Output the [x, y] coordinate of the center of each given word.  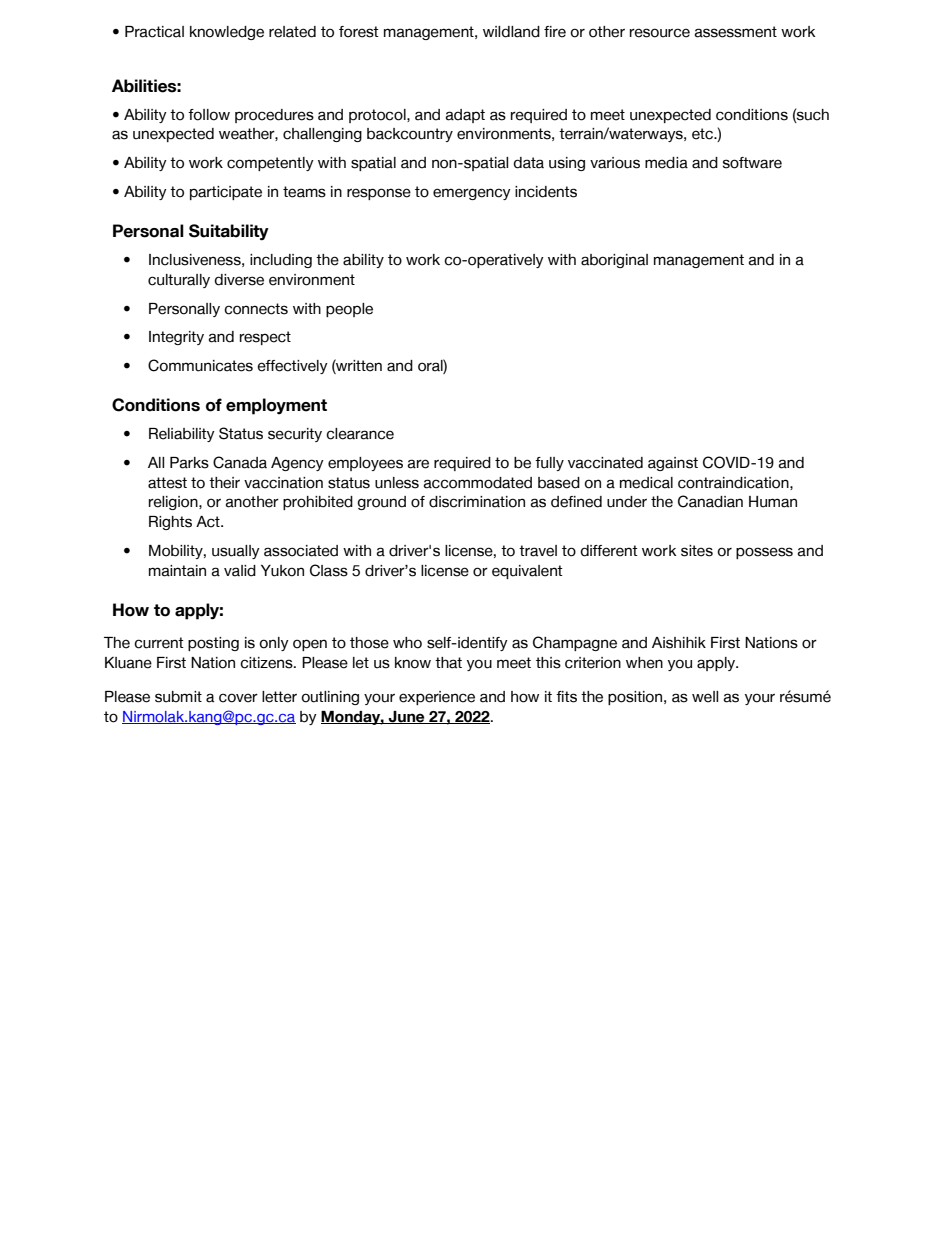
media [666, 163]
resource [660, 33]
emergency [472, 194]
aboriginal [614, 261]
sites [697, 551]
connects [256, 309]
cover [238, 698]
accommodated [478, 483]
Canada [240, 462]
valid [240, 571]
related [292, 32]
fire [555, 32]
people [349, 310]
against [673, 464]
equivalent [527, 572]
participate [226, 193]
